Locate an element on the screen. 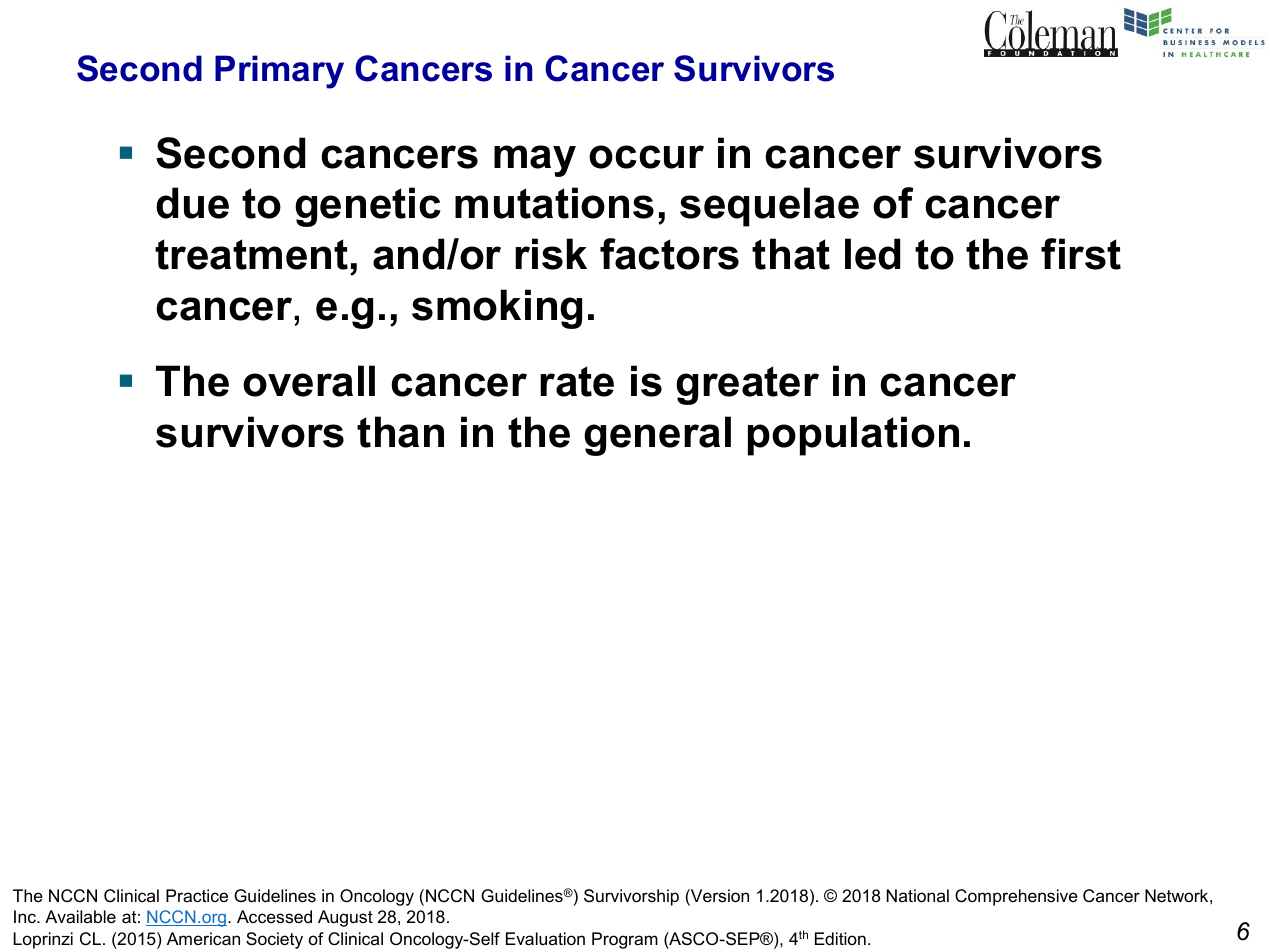 The width and height of the screenshot is (1270, 952). National is located at coordinates (918, 896).
